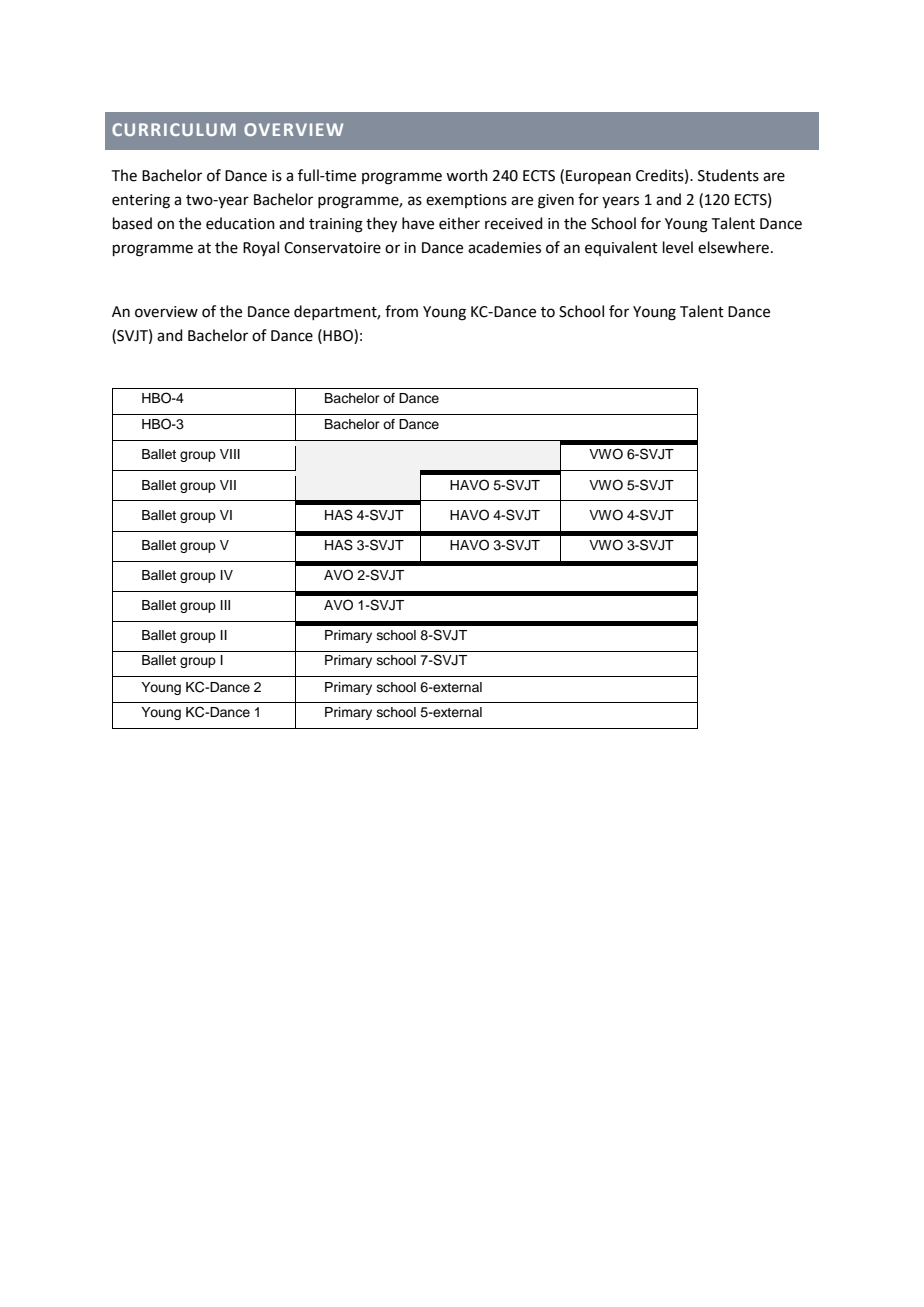 The width and height of the page is (924, 1307). What do you see at coordinates (514, 223) in the page?
I see `received` at bounding box center [514, 223].
